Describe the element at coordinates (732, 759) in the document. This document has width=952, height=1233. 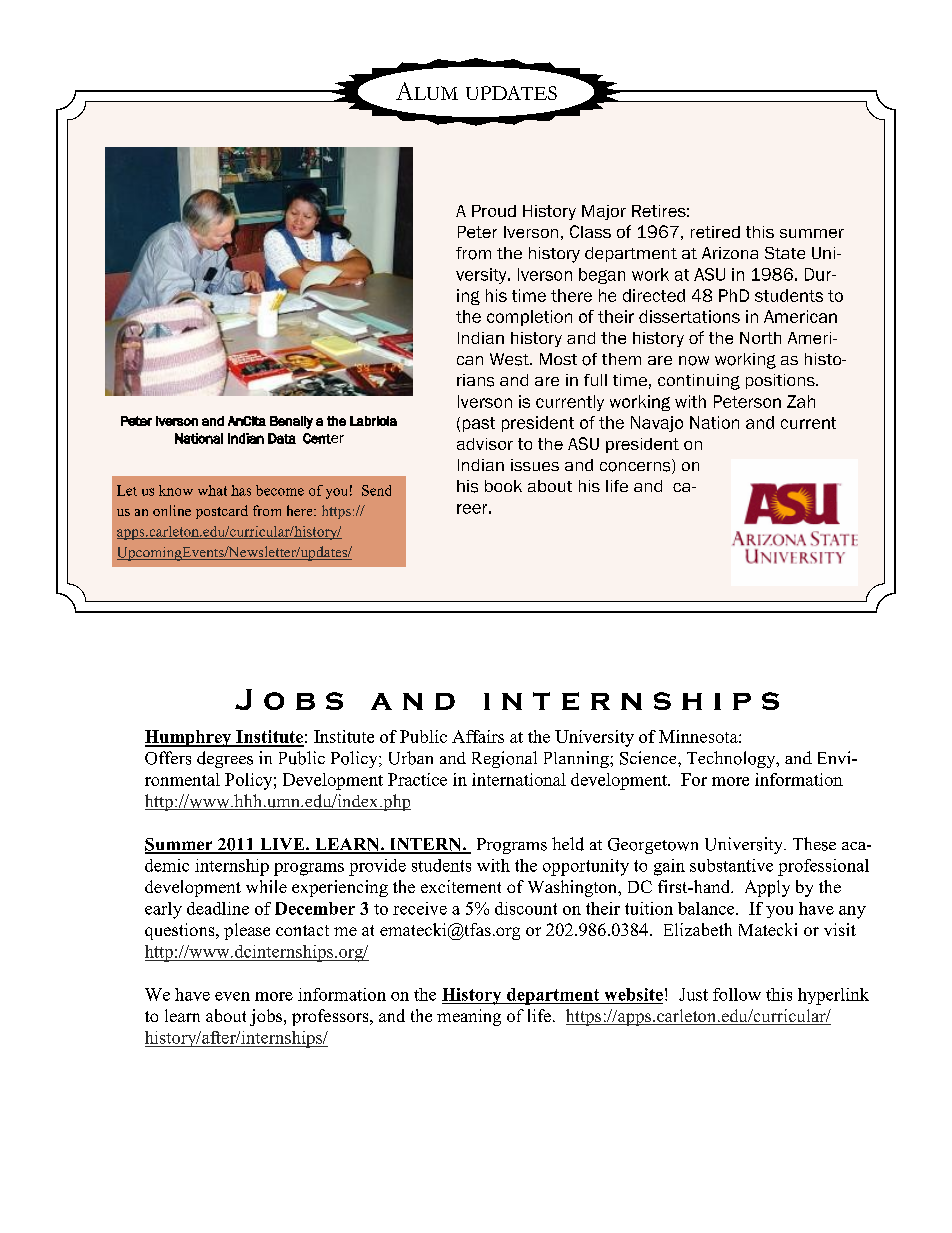
I see `Technology` at that location.
